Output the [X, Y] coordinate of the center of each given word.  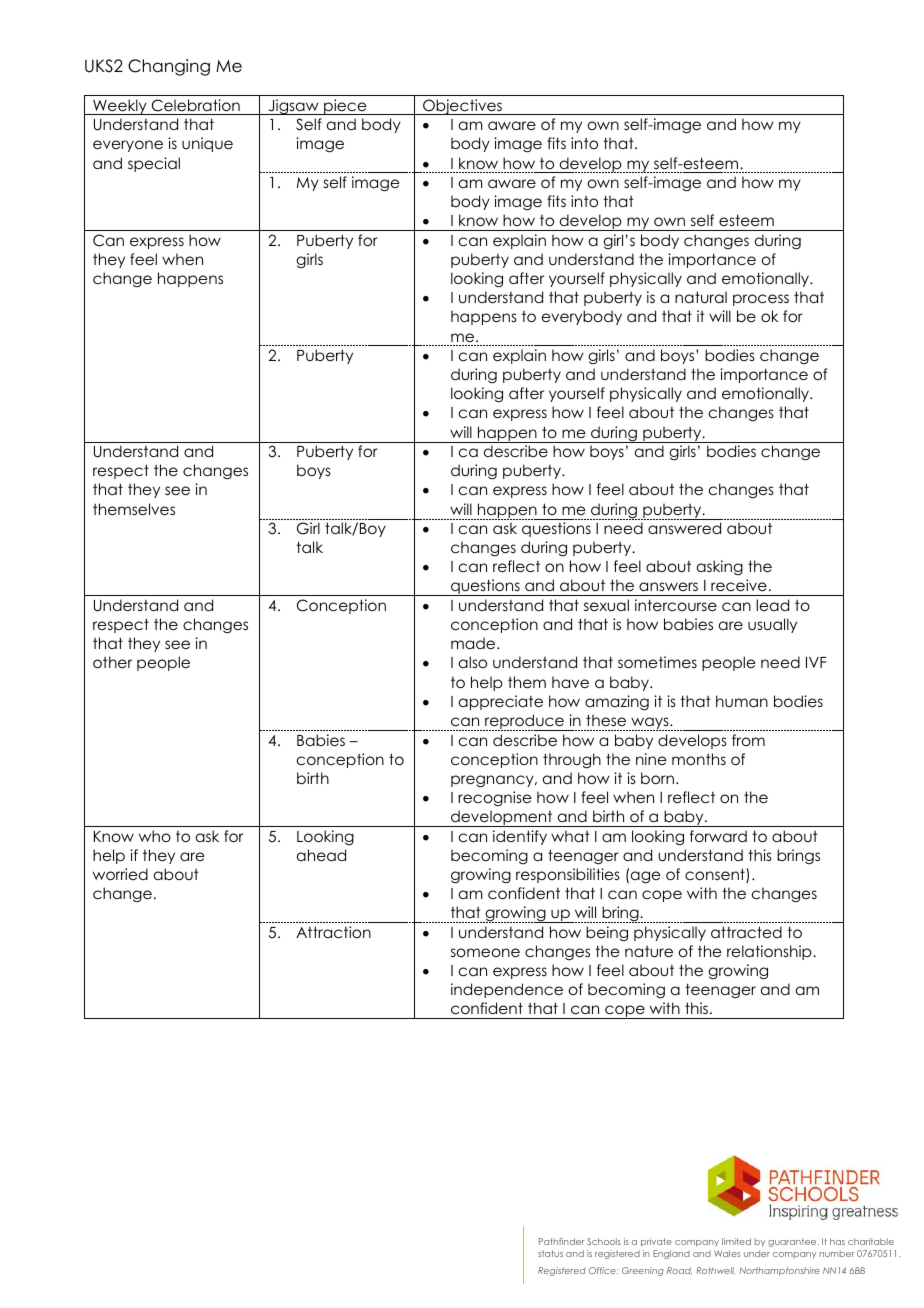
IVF [816, 662]
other [112, 662]
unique [207, 144]
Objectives [463, 107]
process [761, 300]
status [550, 1253]
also [473, 662]
